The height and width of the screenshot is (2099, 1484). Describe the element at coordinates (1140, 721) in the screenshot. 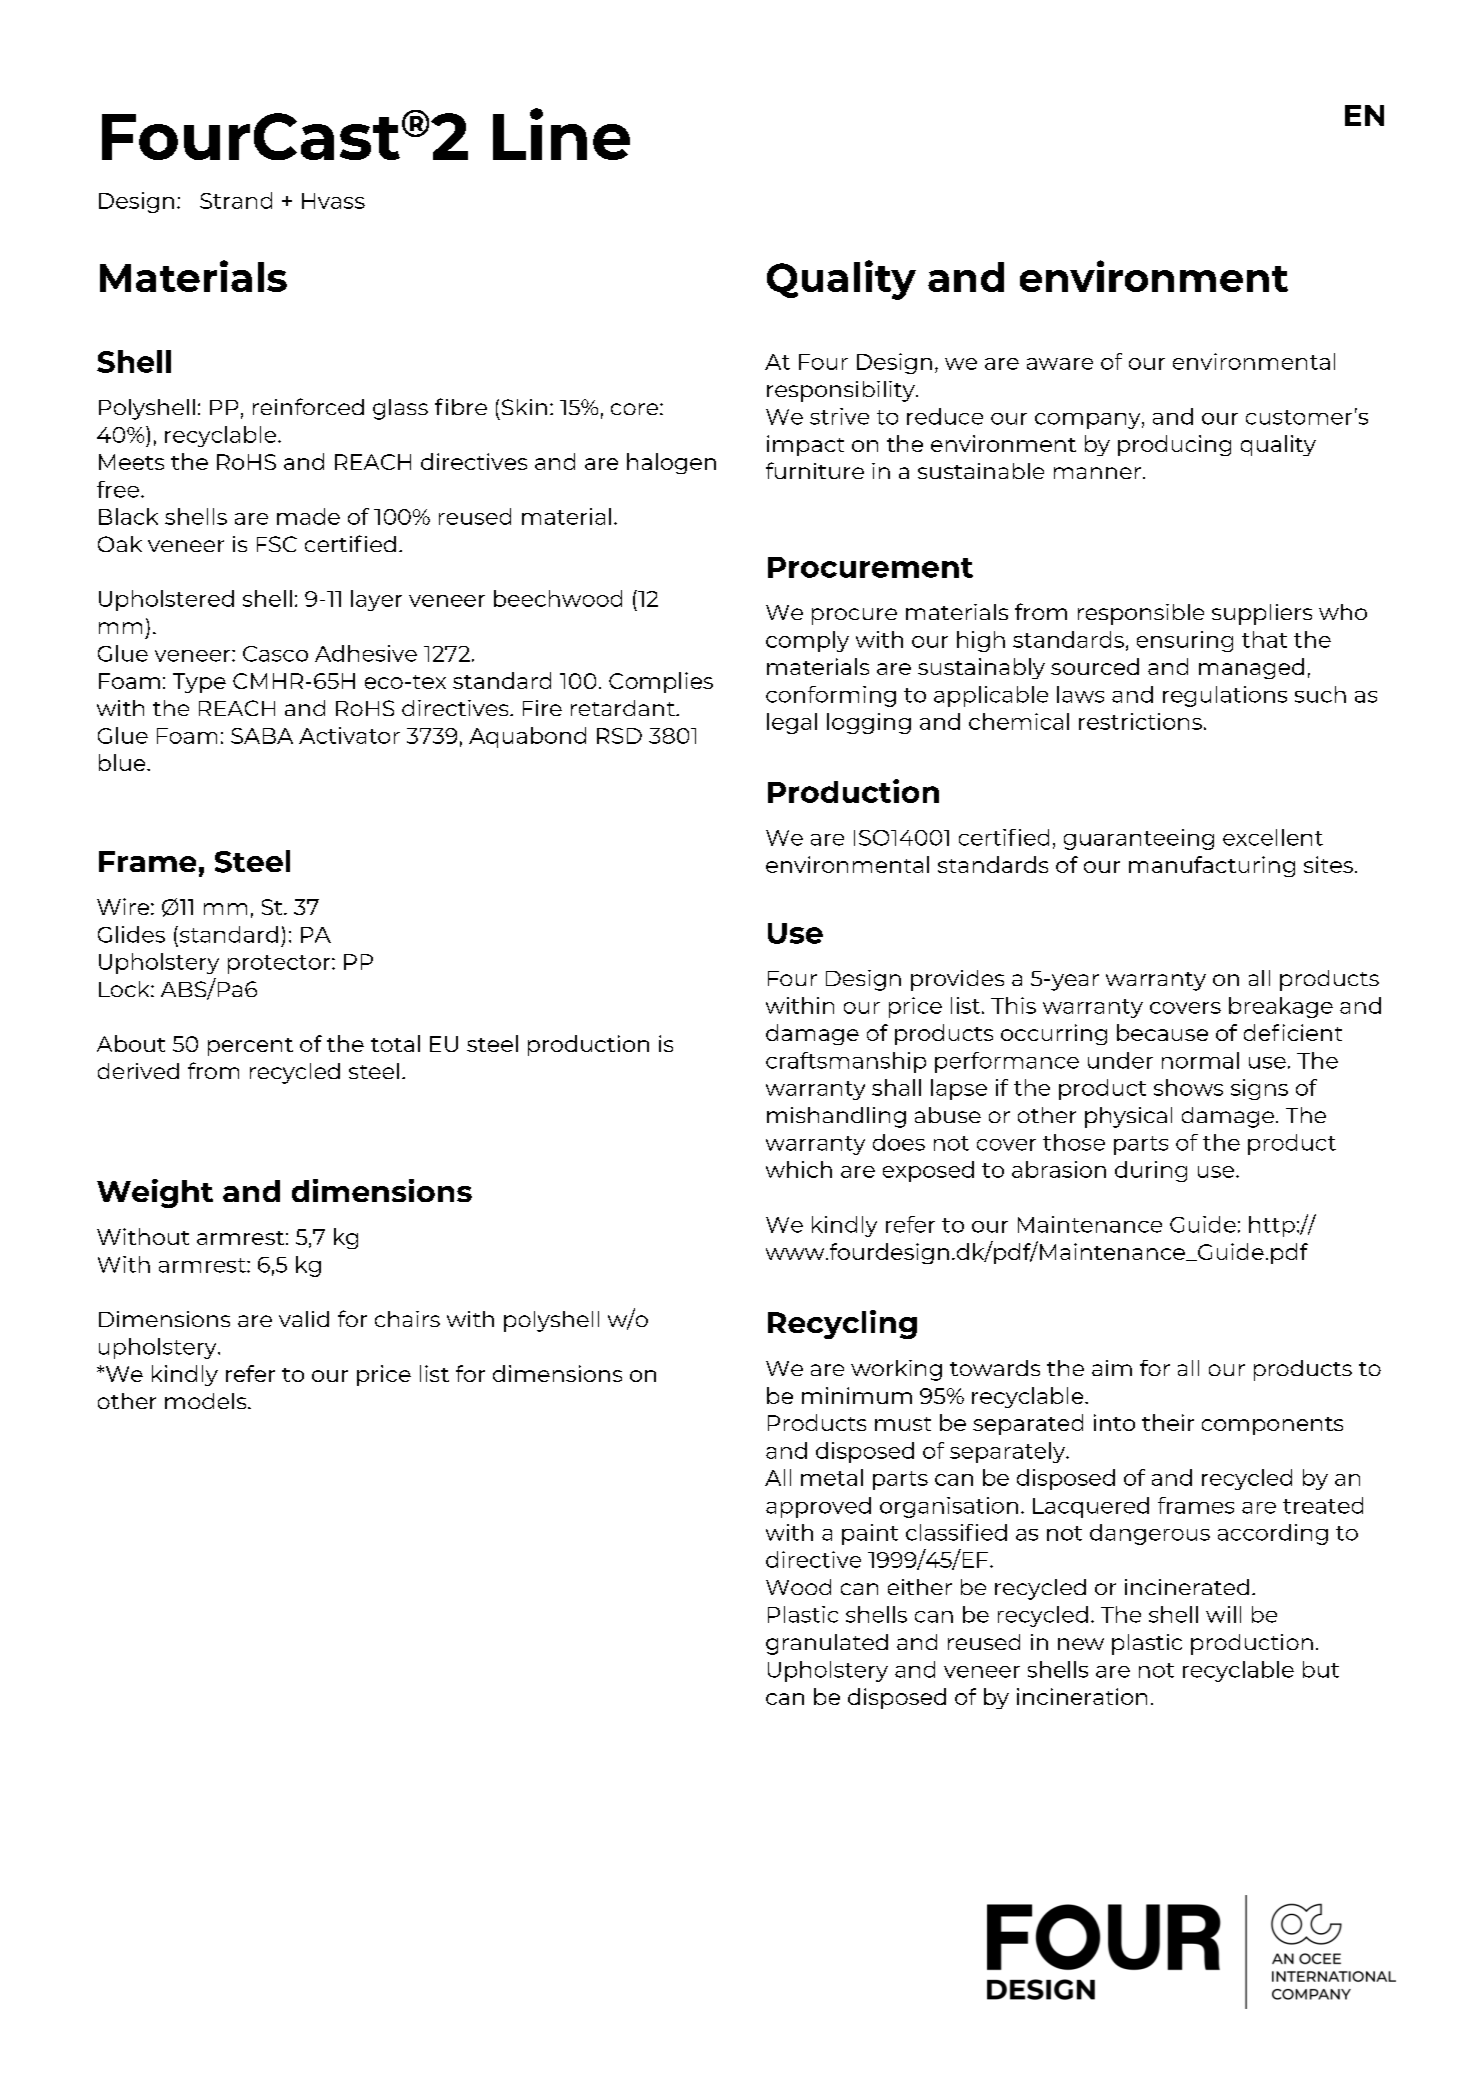

I see `restrictions` at that location.
